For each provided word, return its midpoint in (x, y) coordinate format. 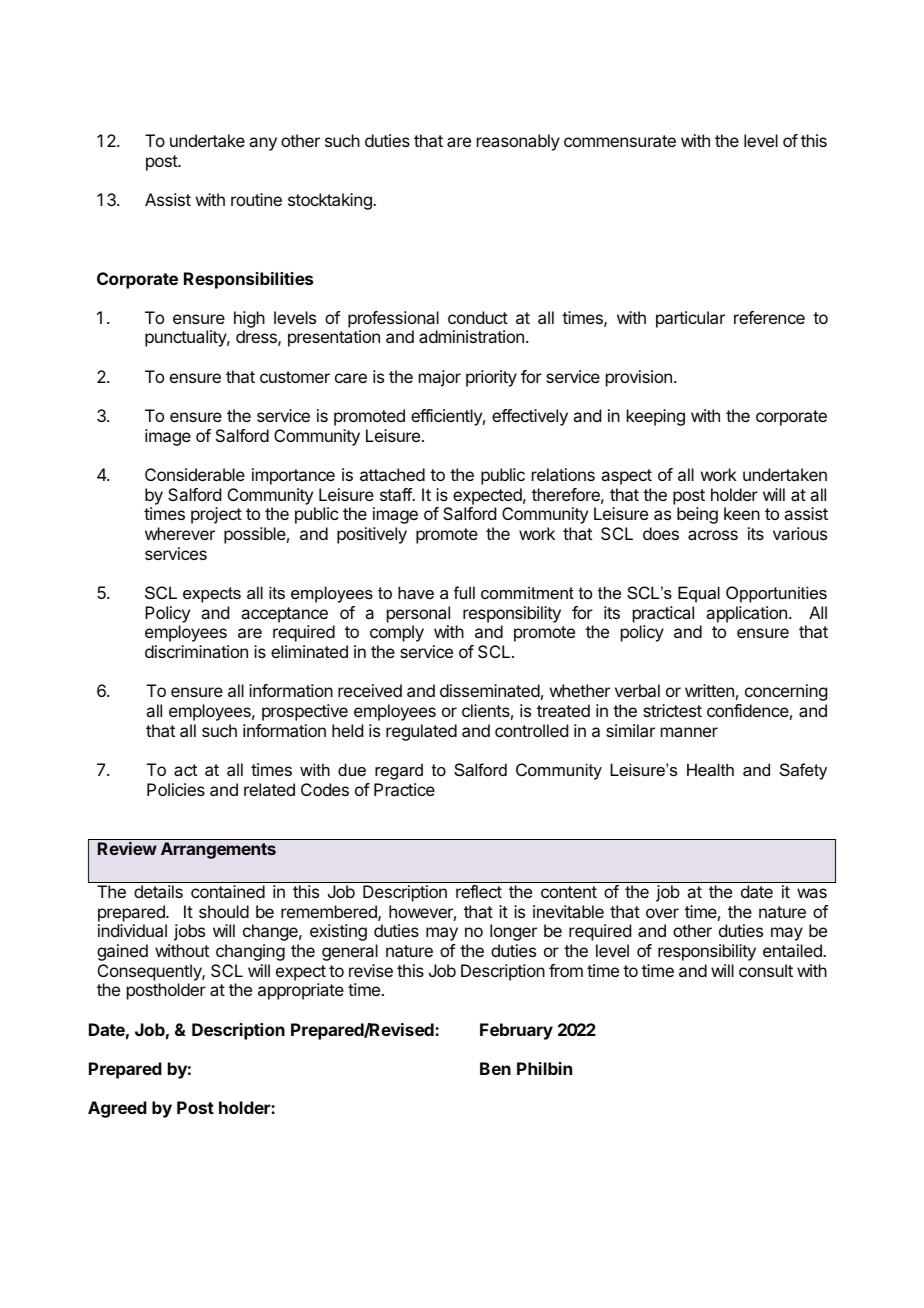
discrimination (196, 651)
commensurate (620, 141)
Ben (495, 1068)
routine (256, 199)
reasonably (518, 142)
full (464, 592)
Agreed (117, 1109)
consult (766, 970)
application (746, 614)
